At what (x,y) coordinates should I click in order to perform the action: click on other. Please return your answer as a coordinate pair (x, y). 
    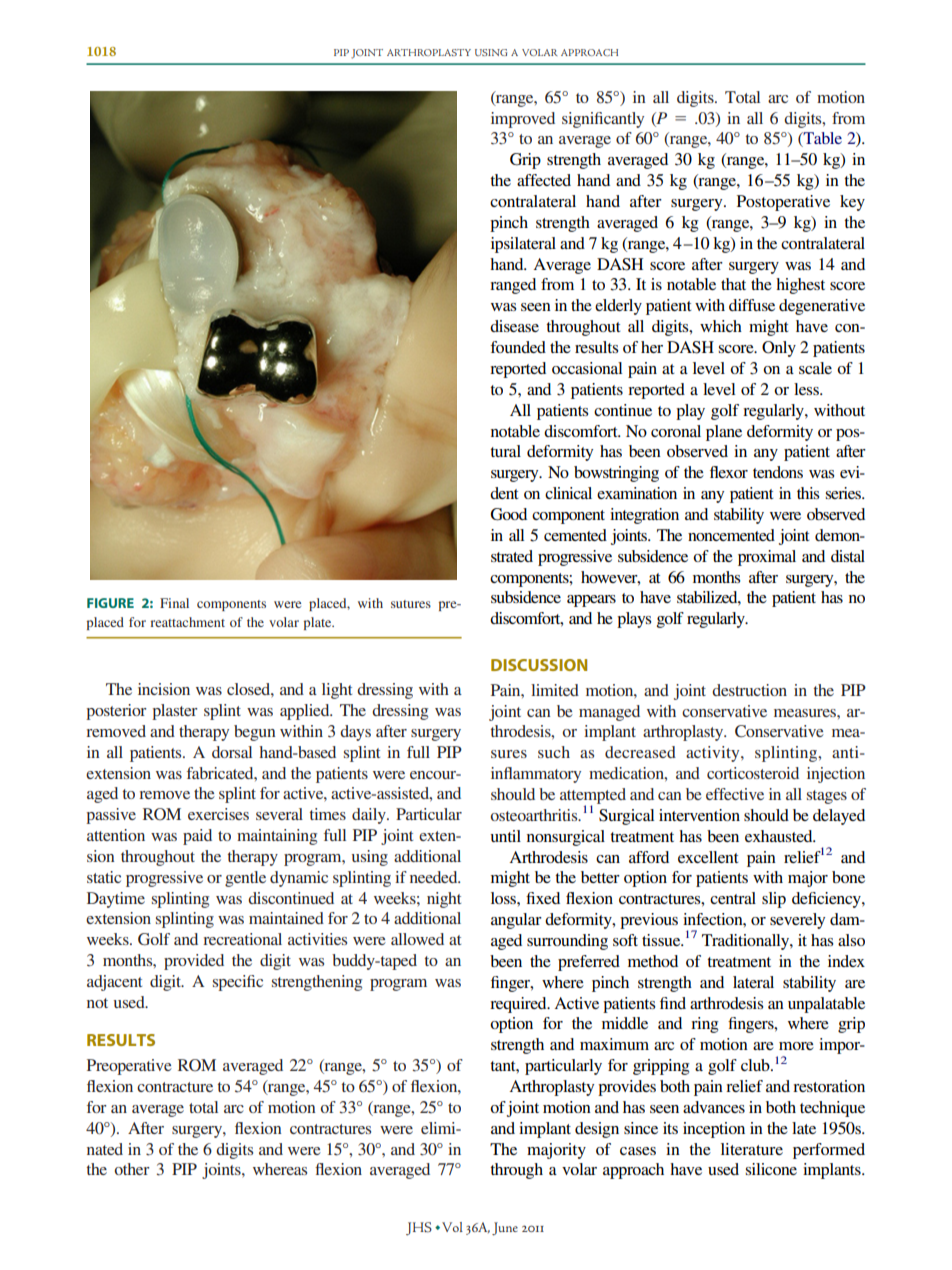
    Looking at the image, I should click on (132, 1169).
